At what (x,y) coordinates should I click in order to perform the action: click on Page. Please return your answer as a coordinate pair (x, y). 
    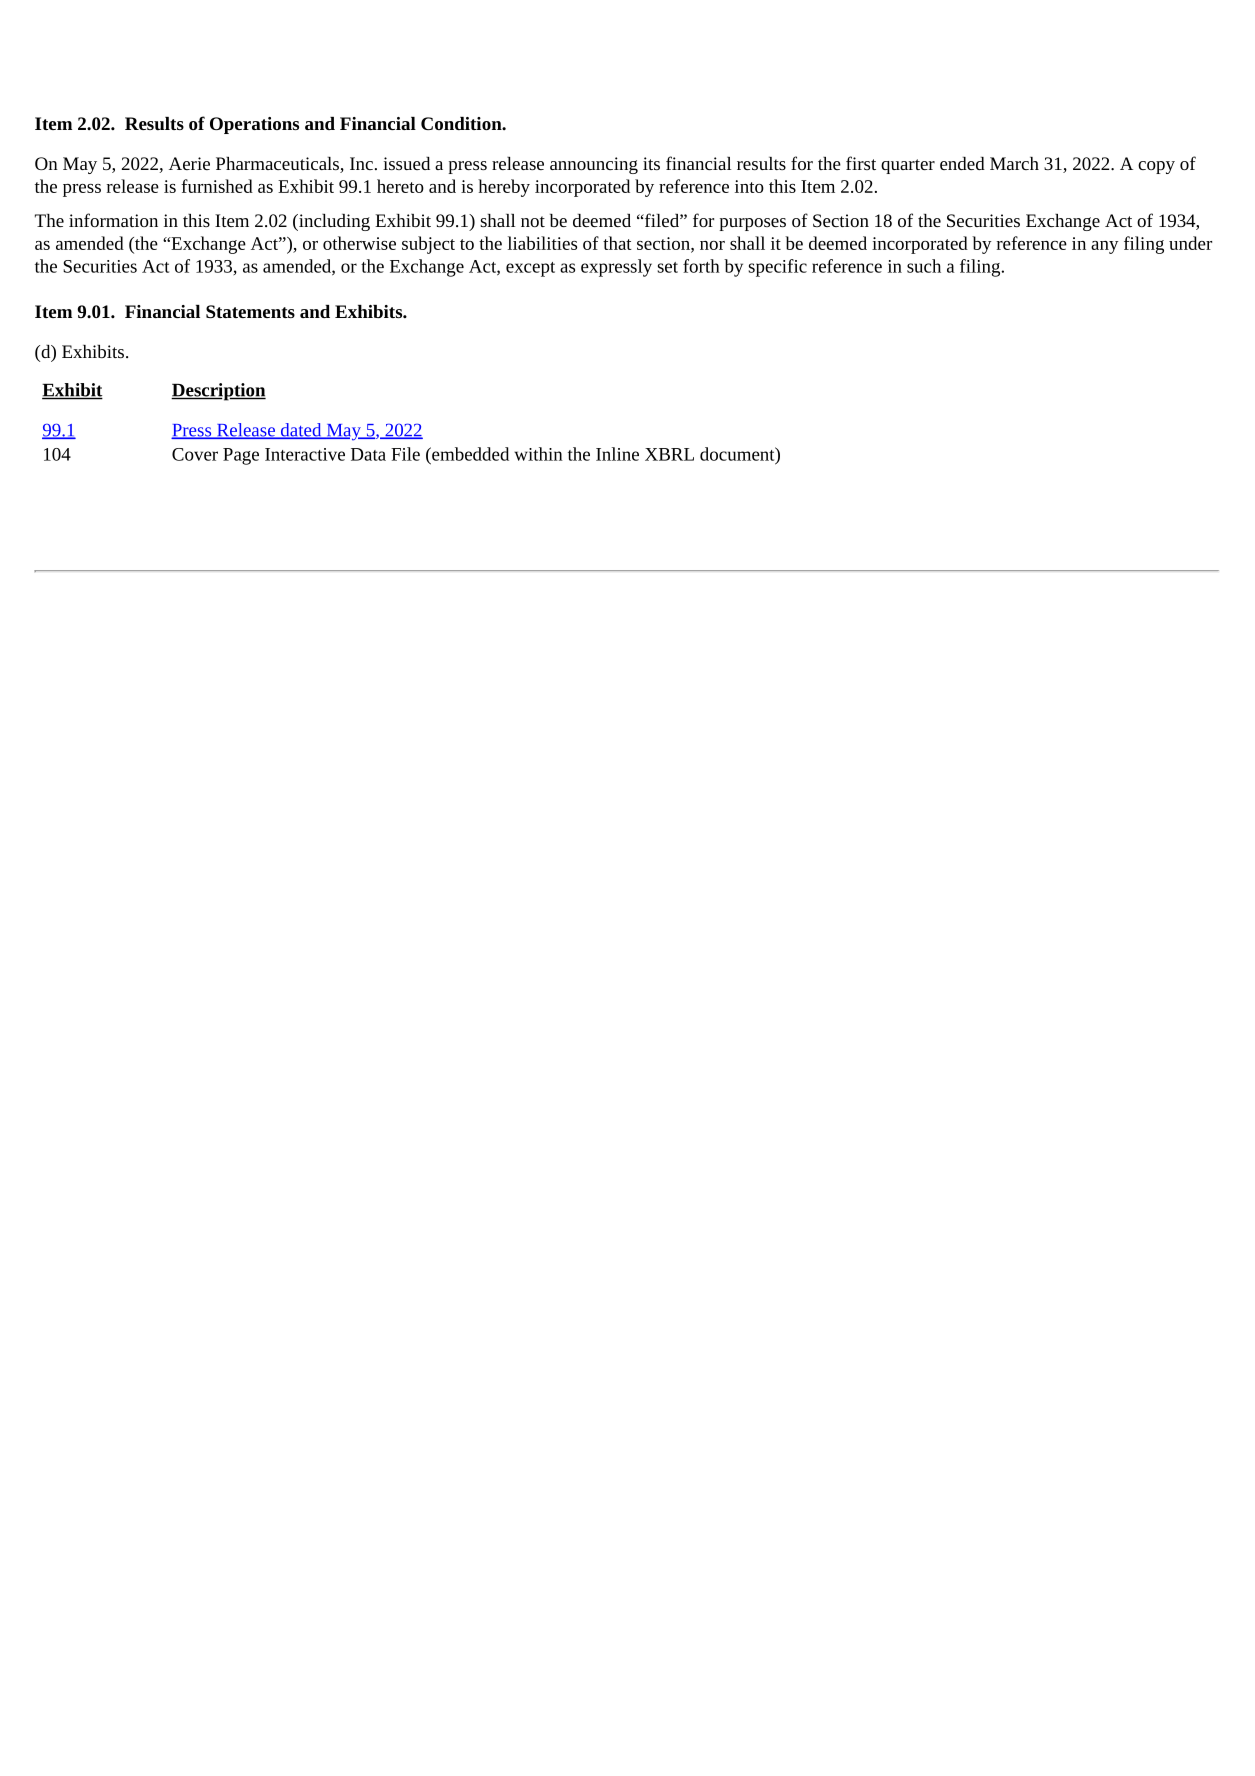
    Looking at the image, I should click on (241, 456).
